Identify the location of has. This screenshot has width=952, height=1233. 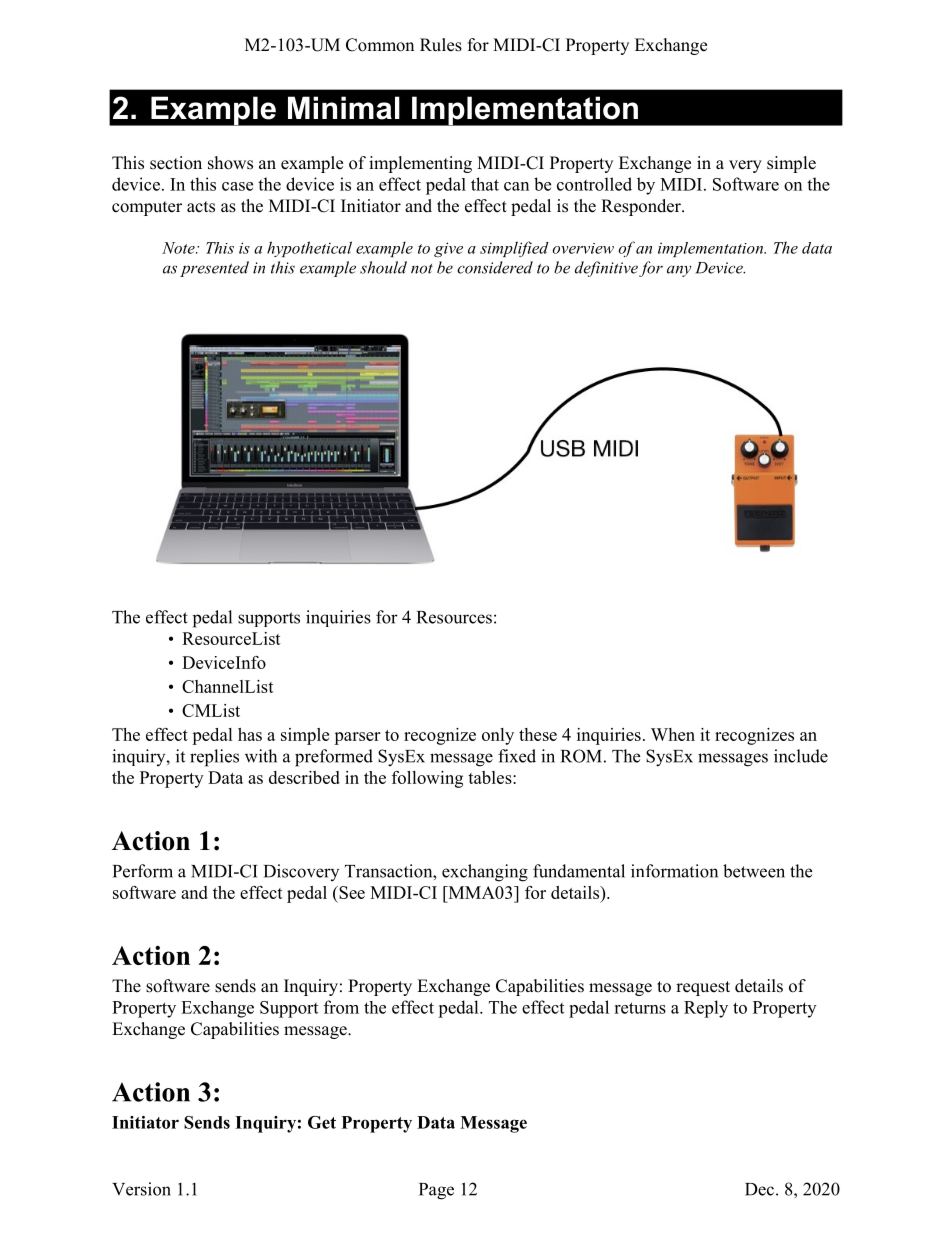
(250, 734).
